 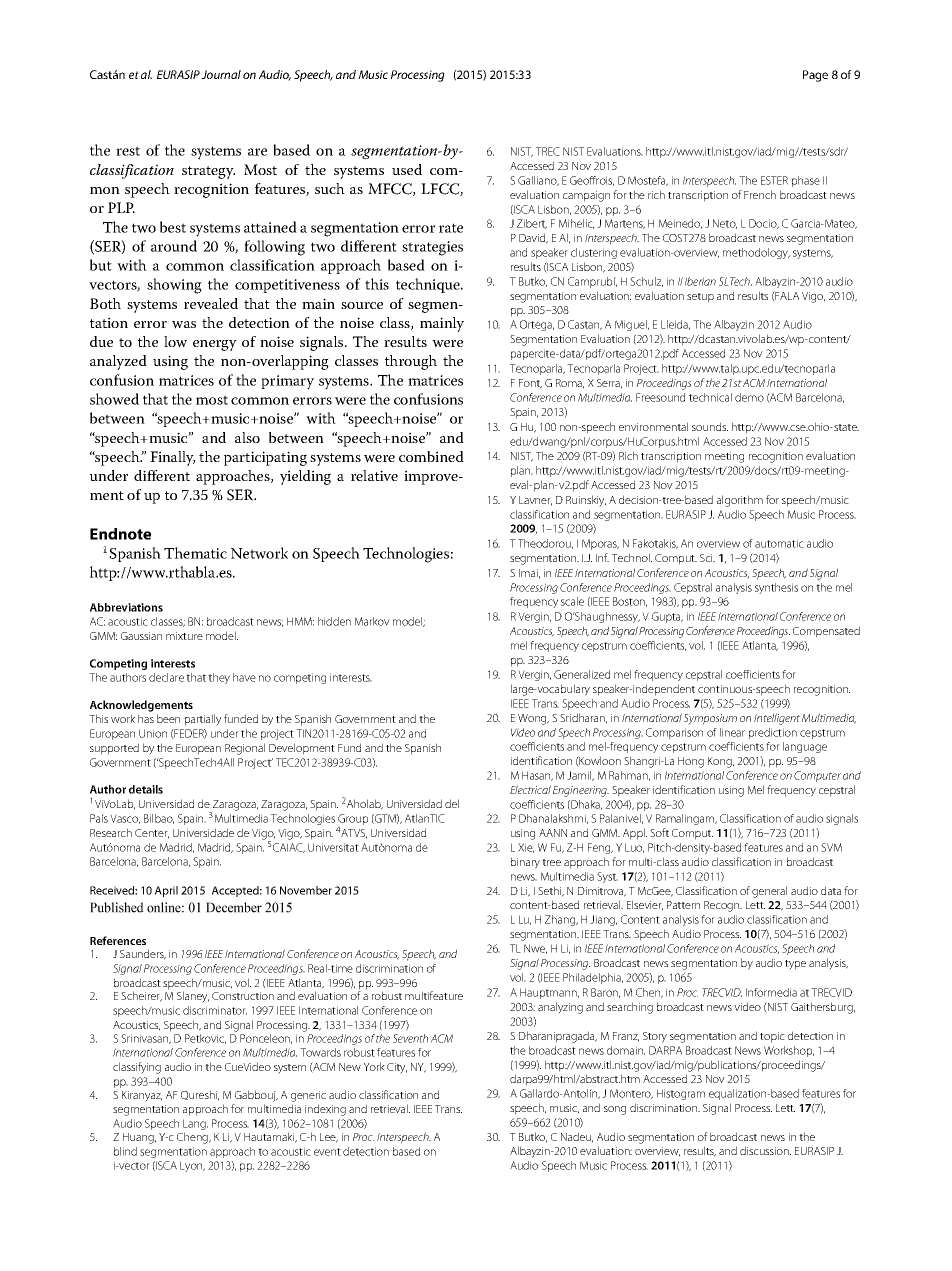 What do you see at coordinates (192, 1166) in the screenshot?
I see `Lyon` at bounding box center [192, 1166].
